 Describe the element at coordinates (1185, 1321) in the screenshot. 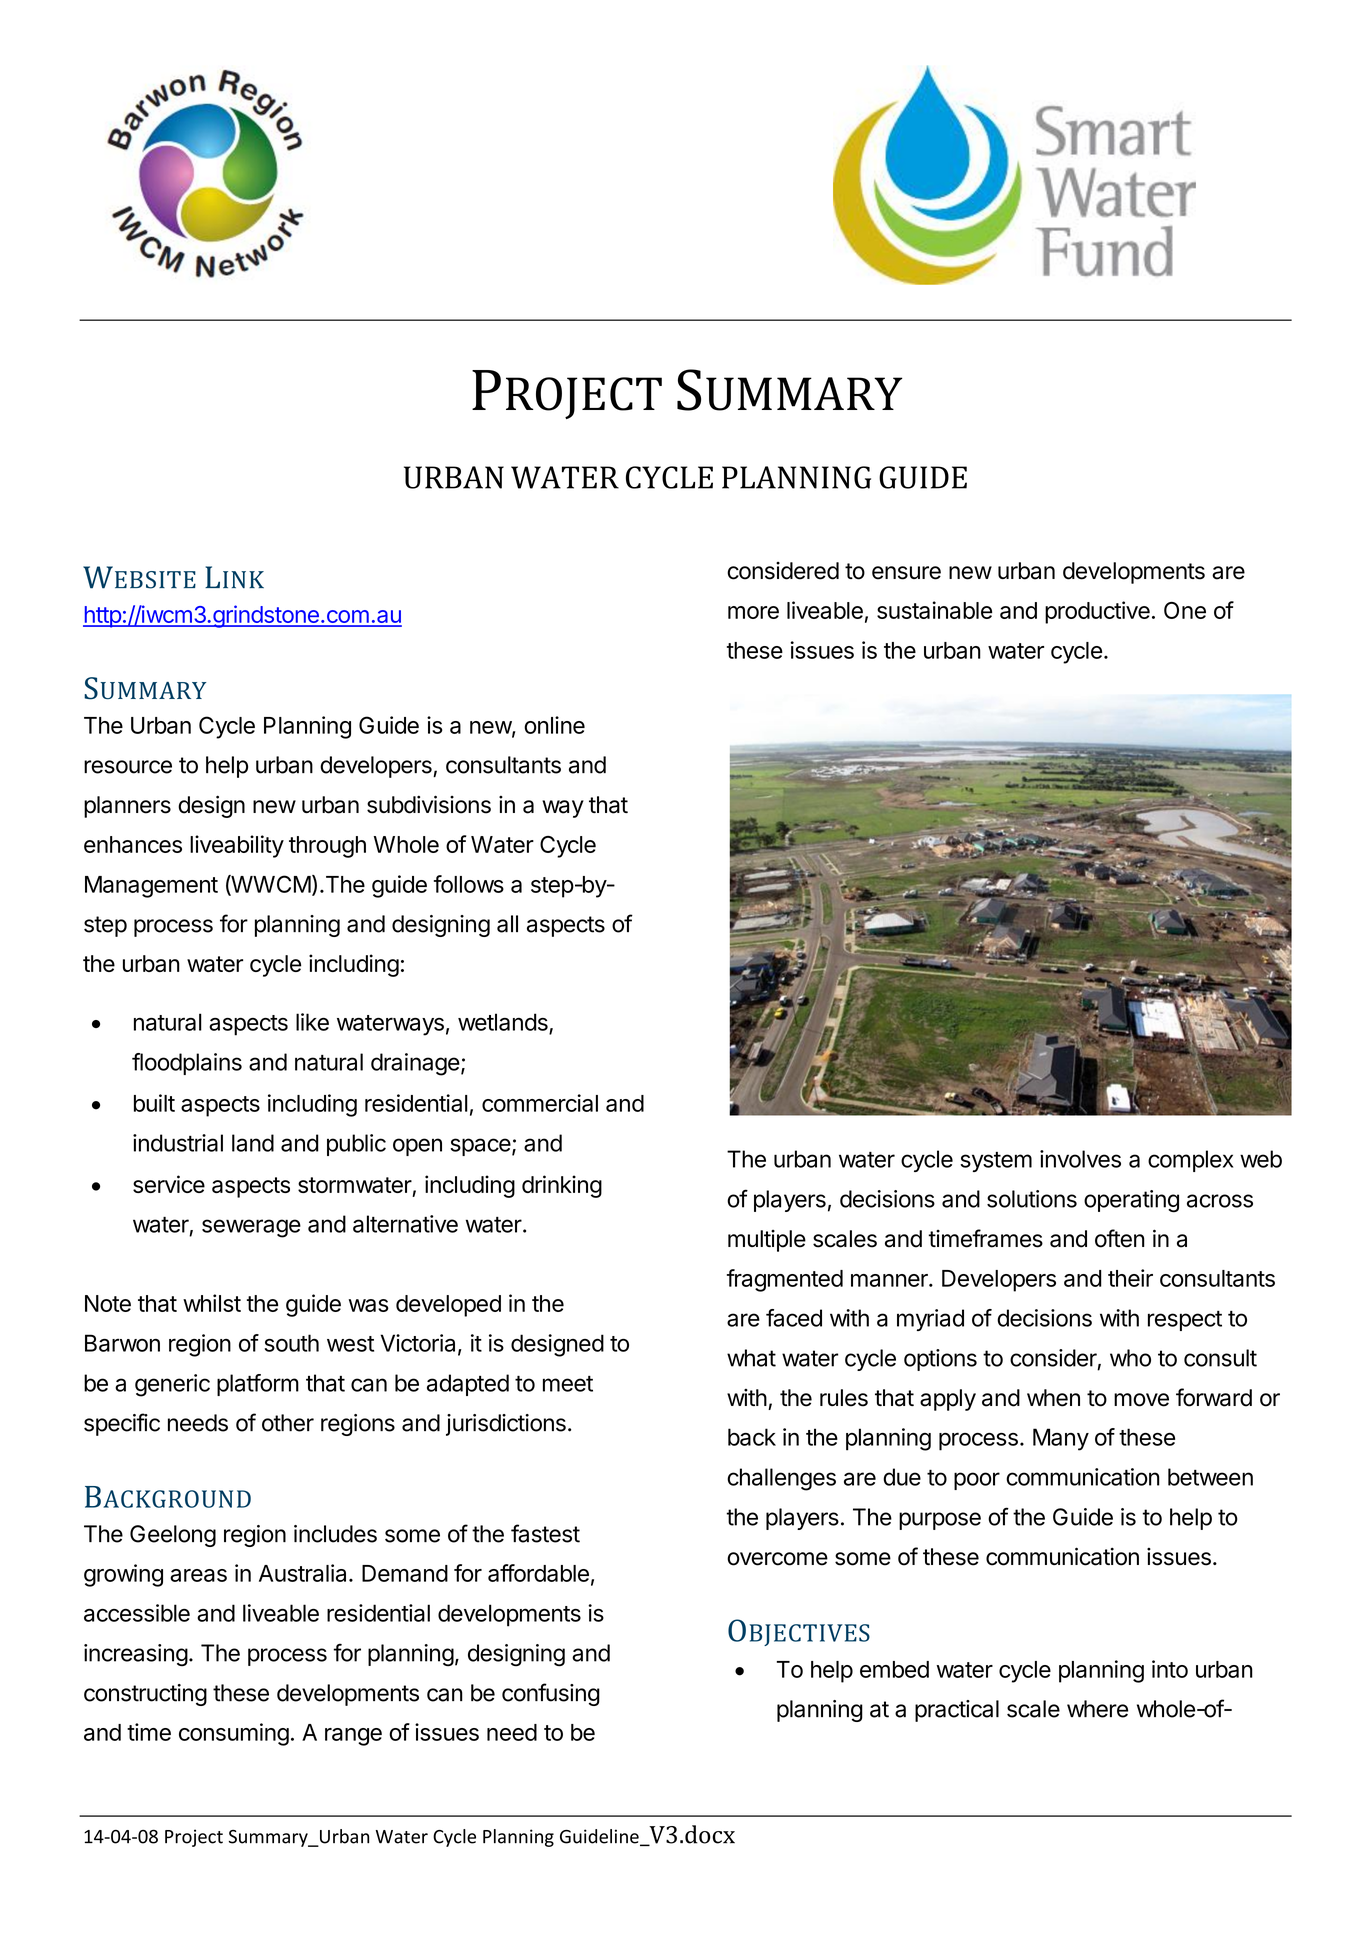

I see `respect` at that location.
